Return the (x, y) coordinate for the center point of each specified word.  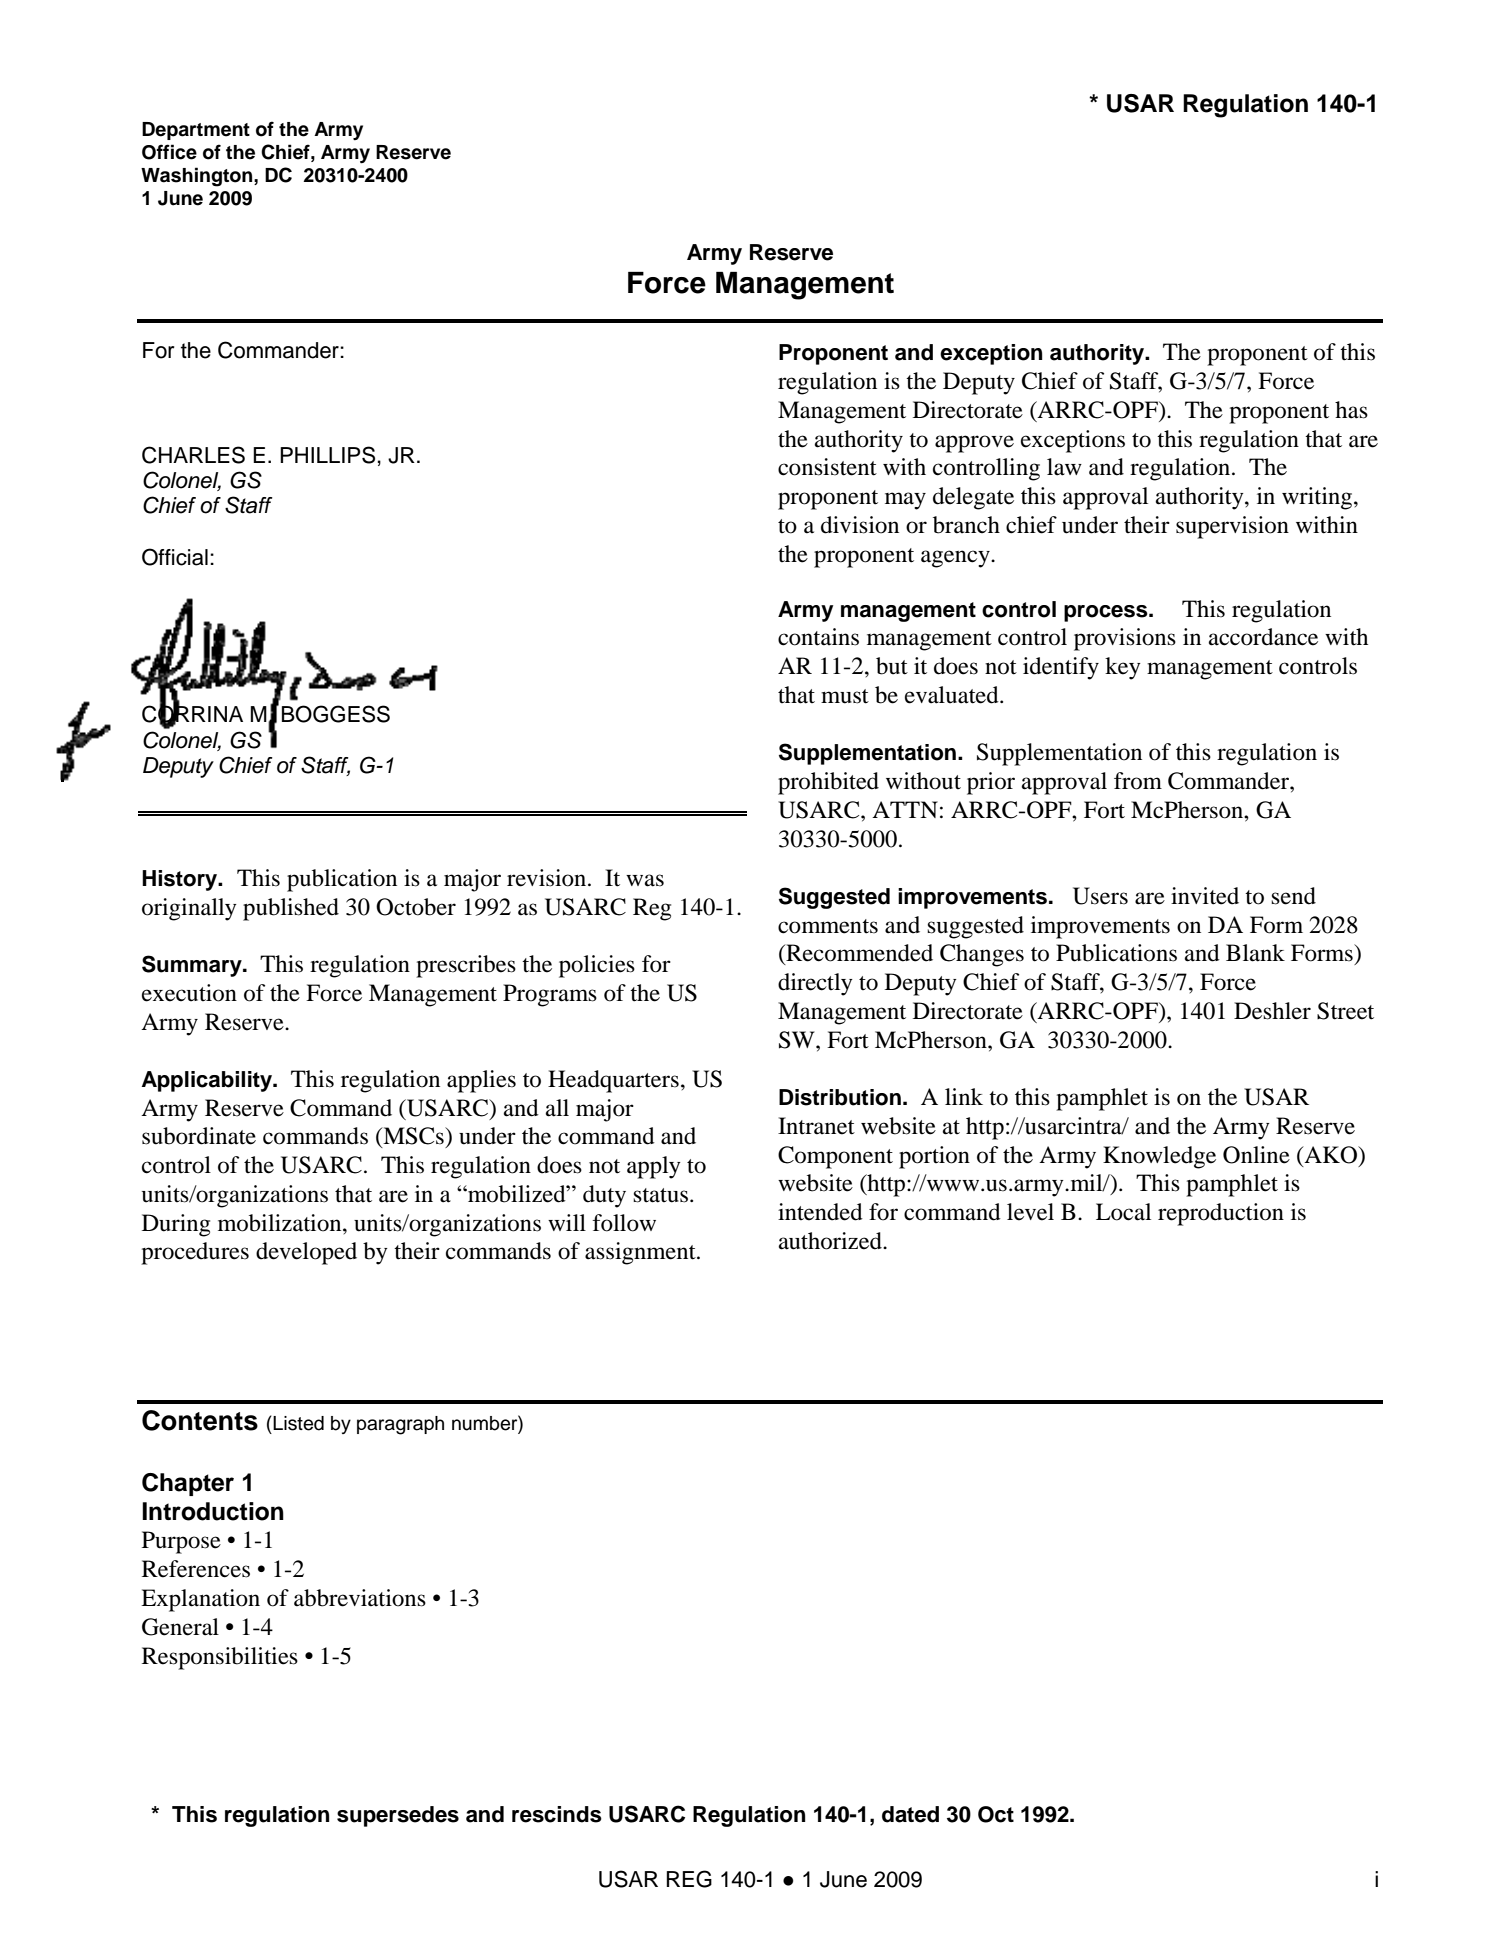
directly (815, 984)
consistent (827, 467)
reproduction (1221, 1214)
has (1351, 410)
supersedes (398, 1816)
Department (196, 131)
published (291, 909)
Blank (1255, 953)
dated (910, 1814)
